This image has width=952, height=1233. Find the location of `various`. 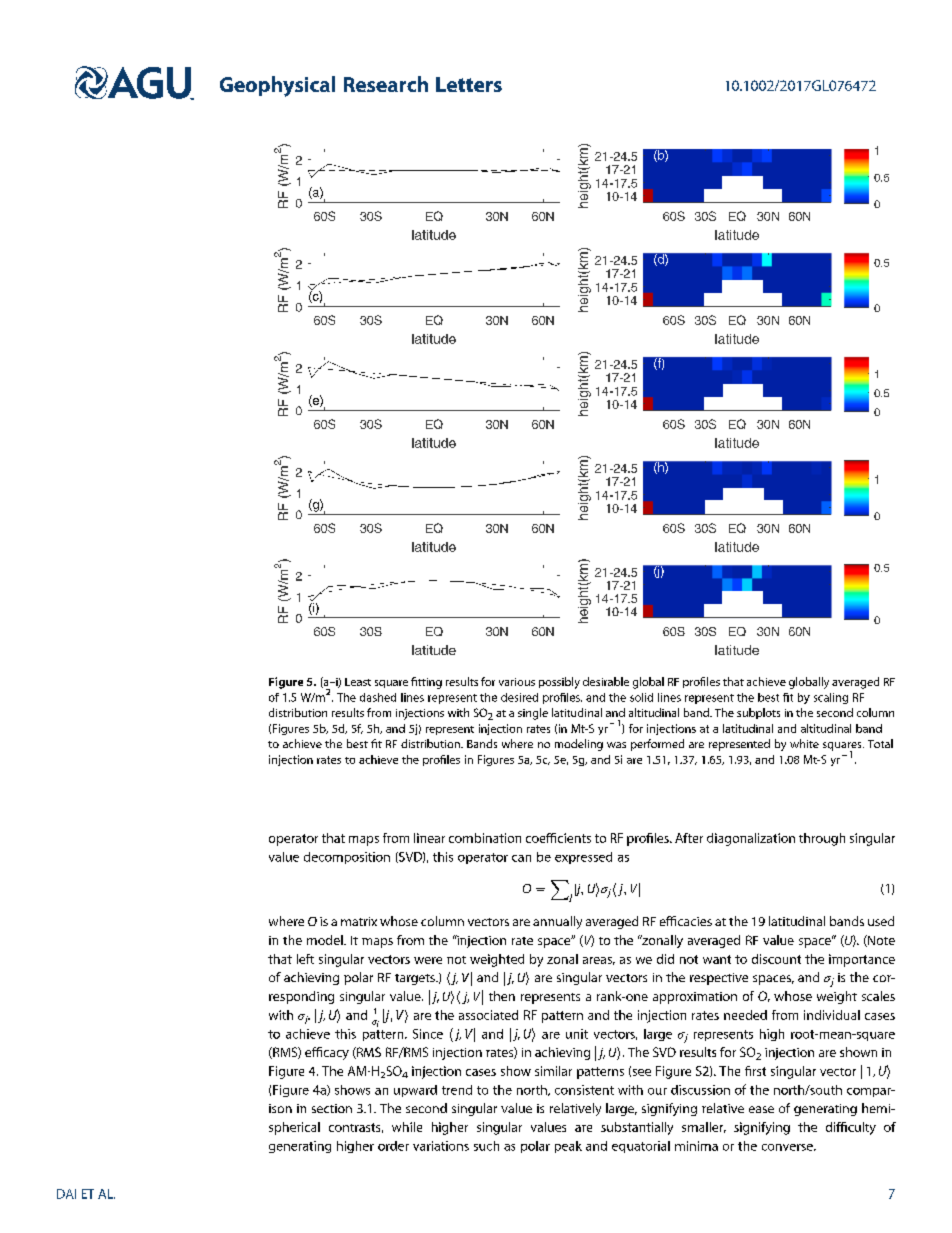

various is located at coordinates (517, 682).
